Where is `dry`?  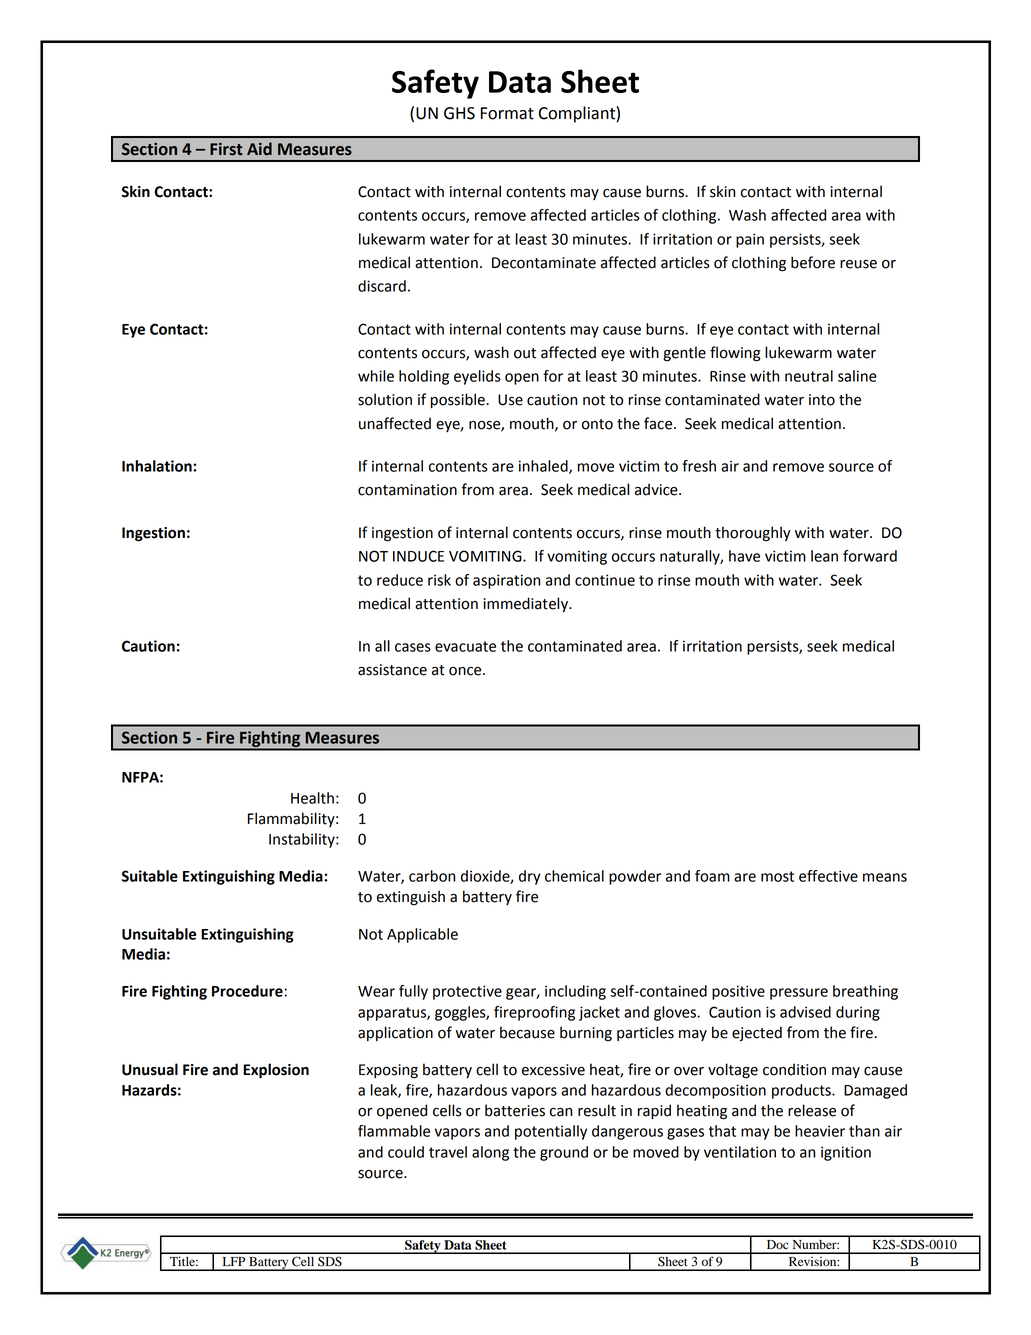 dry is located at coordinates (530, 877).
